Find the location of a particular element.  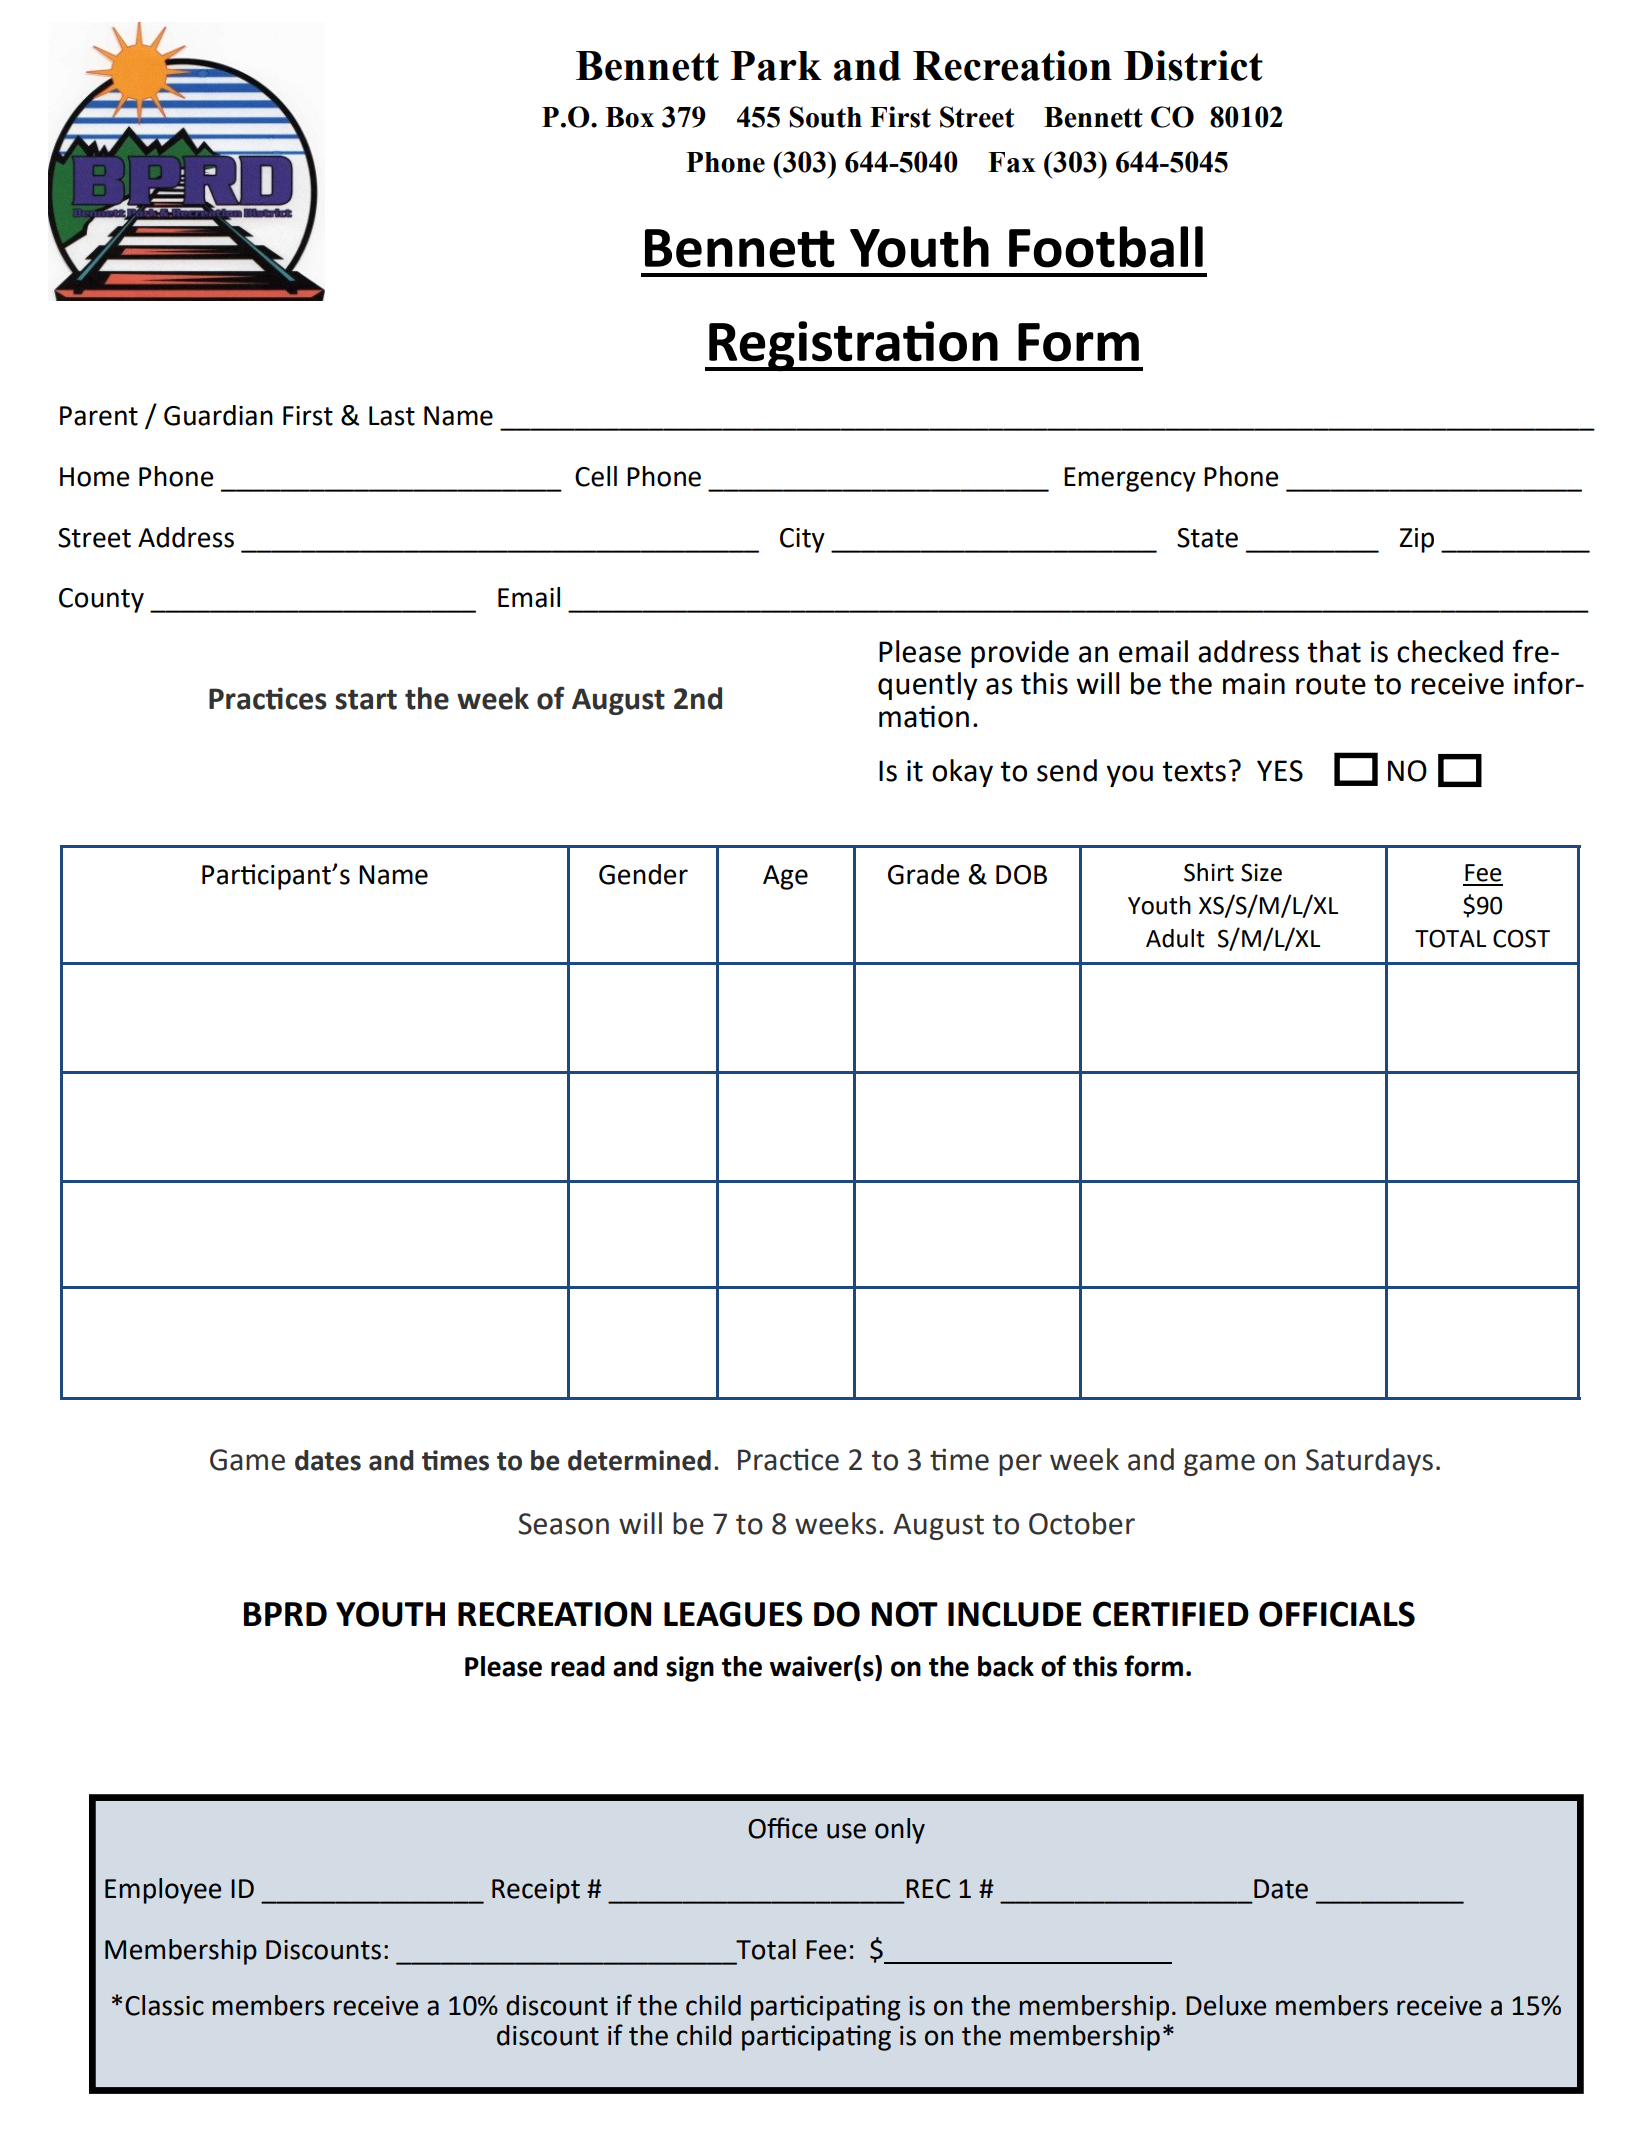

Saturdays is located at coordinates (1369, 1462).
